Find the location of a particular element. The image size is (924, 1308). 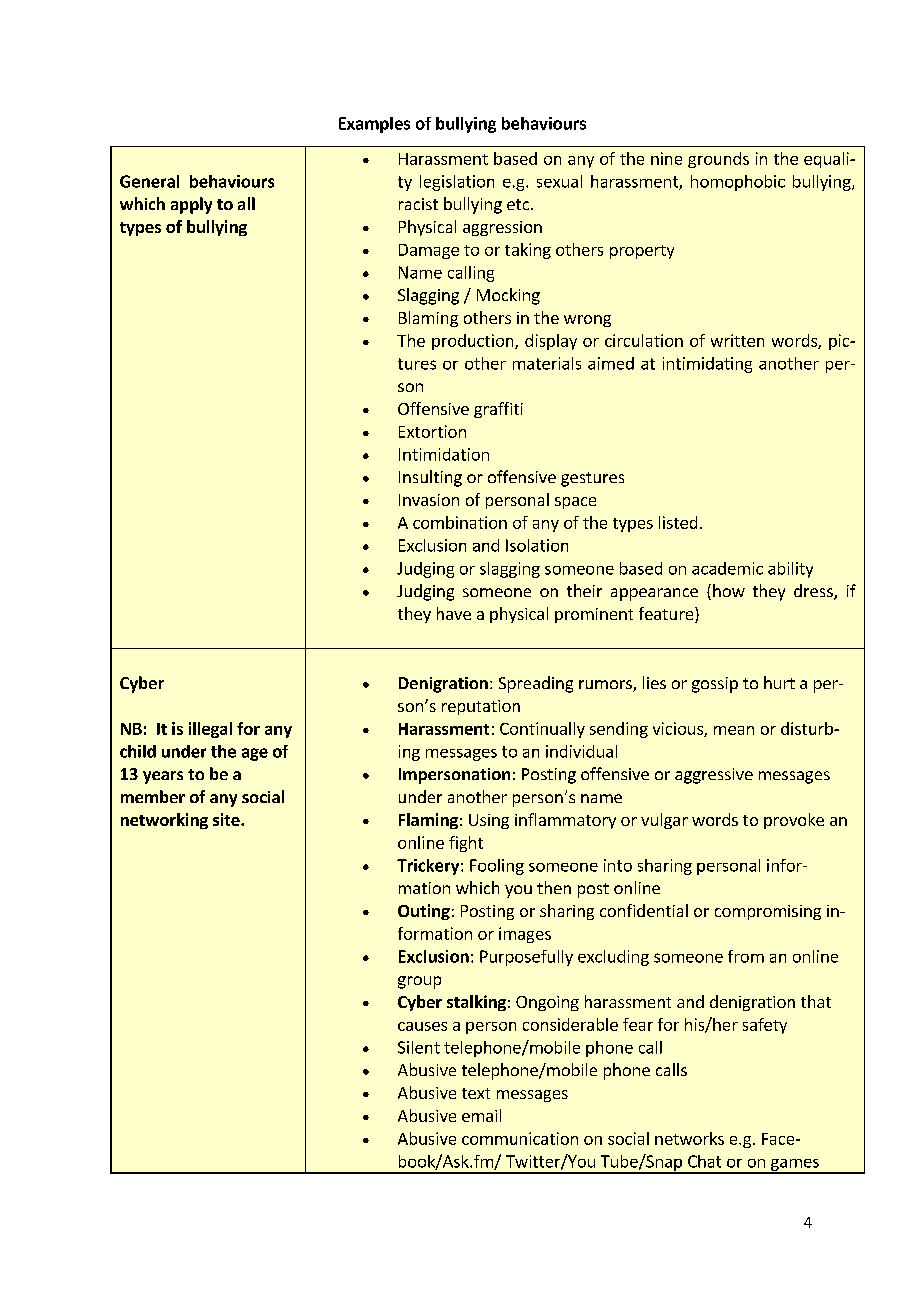

email is located at coordinates (481, 1115).
